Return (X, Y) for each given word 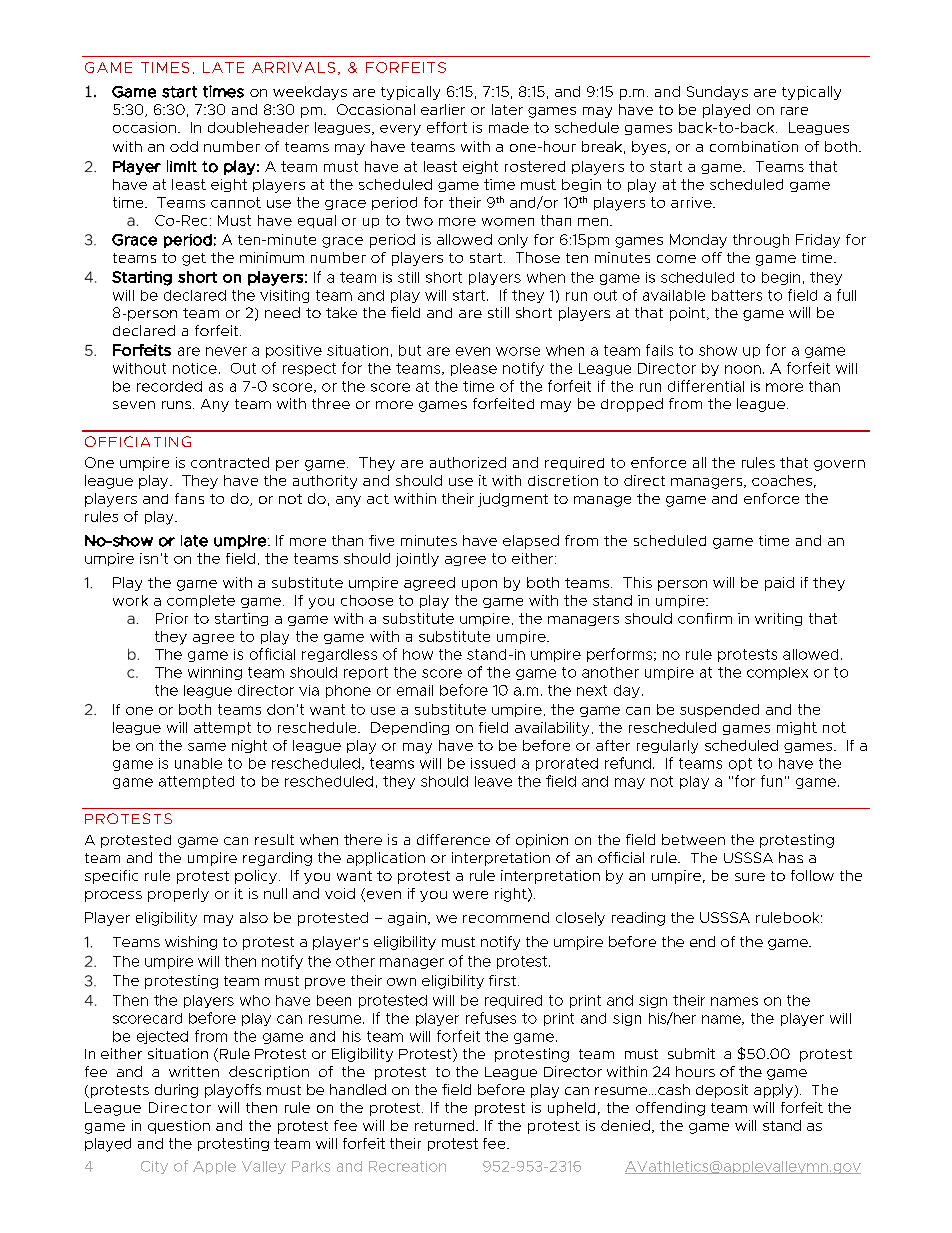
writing (778, 619)
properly (178, 895)
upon (479, 585)
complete (201, 601)
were (470, 895)
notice (195, 368)
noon (743, 369)
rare (794, 111)
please (474, 369)
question (179, 1127)
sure (750, 877)
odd (184, 146)
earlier (443, 109)
